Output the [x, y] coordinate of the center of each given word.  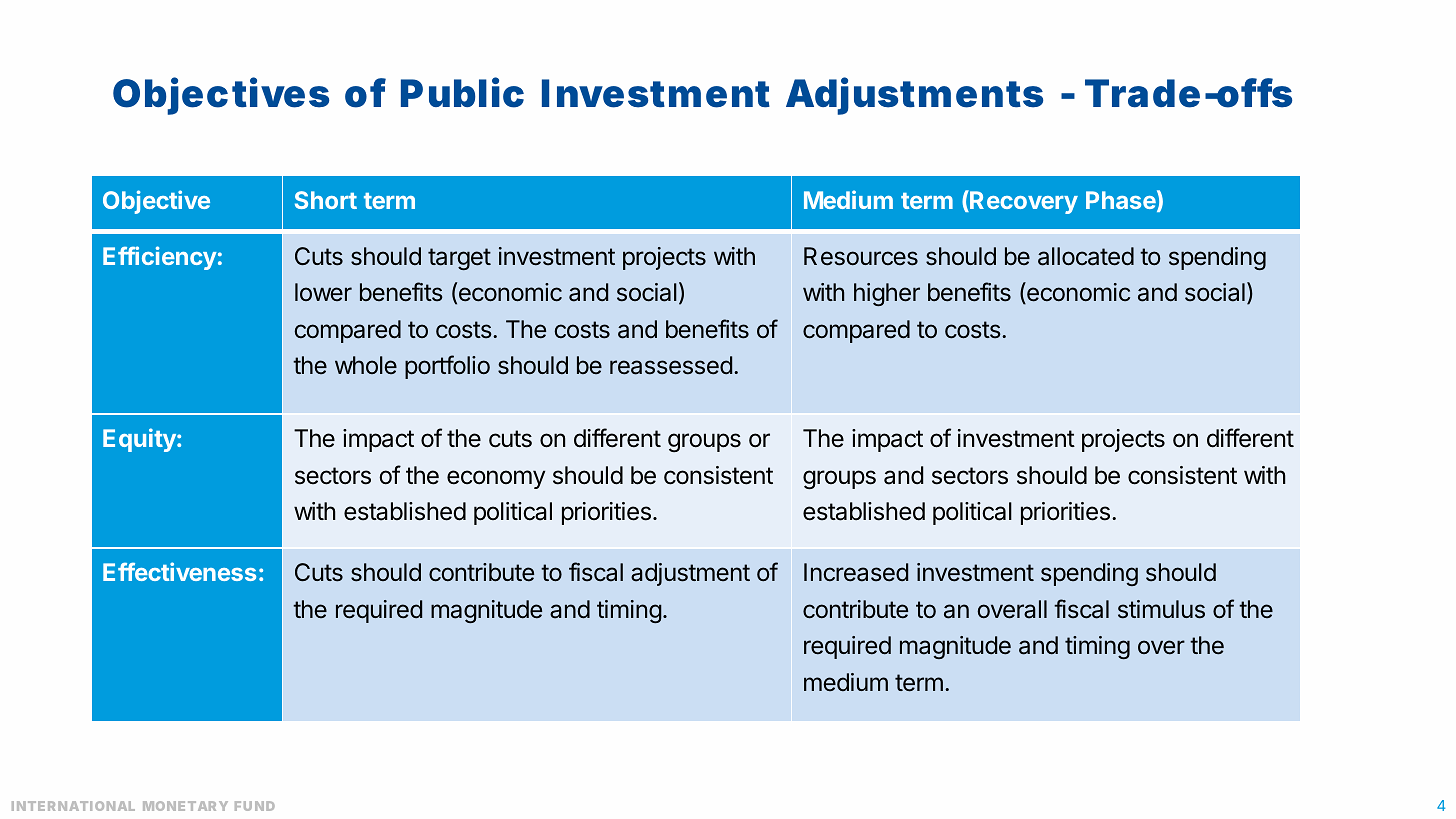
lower [323, 292]
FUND [255, 806]
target [459, 259]
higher [887, 294]
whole [366, 365]
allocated [1086, 256]
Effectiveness [179, 571]
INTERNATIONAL [73, 806]
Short [326, 200]
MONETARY [185, 806]
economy [496, 479]
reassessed [671, 365]
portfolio [447, 367]
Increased [856, 572]
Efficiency [160, 258]
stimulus [1161, 609]
